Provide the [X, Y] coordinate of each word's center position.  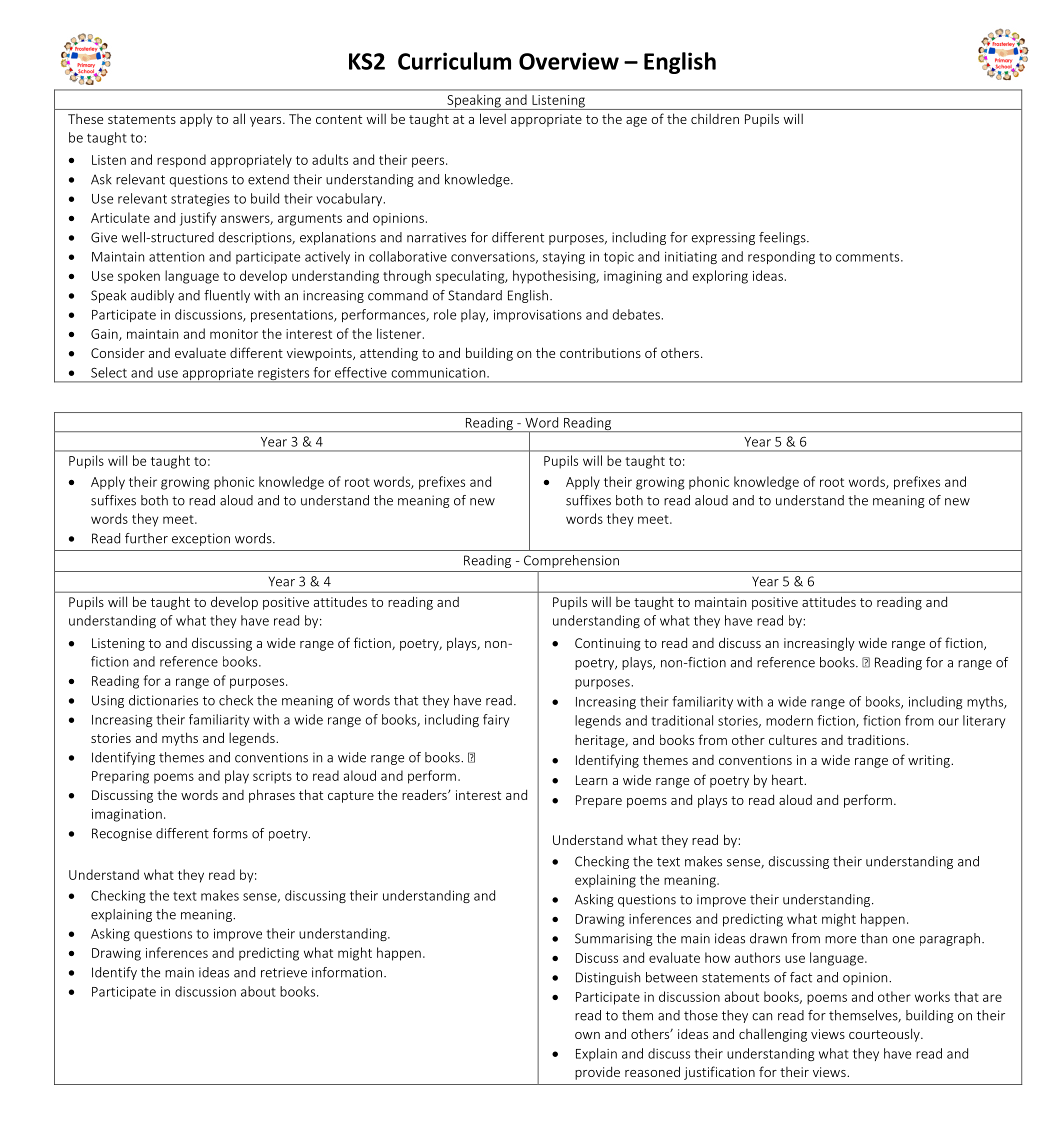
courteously [885, 1035]
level [493, 118]
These [85, 119]
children [715, 119]
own [587, 1035]
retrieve [284, 972]
